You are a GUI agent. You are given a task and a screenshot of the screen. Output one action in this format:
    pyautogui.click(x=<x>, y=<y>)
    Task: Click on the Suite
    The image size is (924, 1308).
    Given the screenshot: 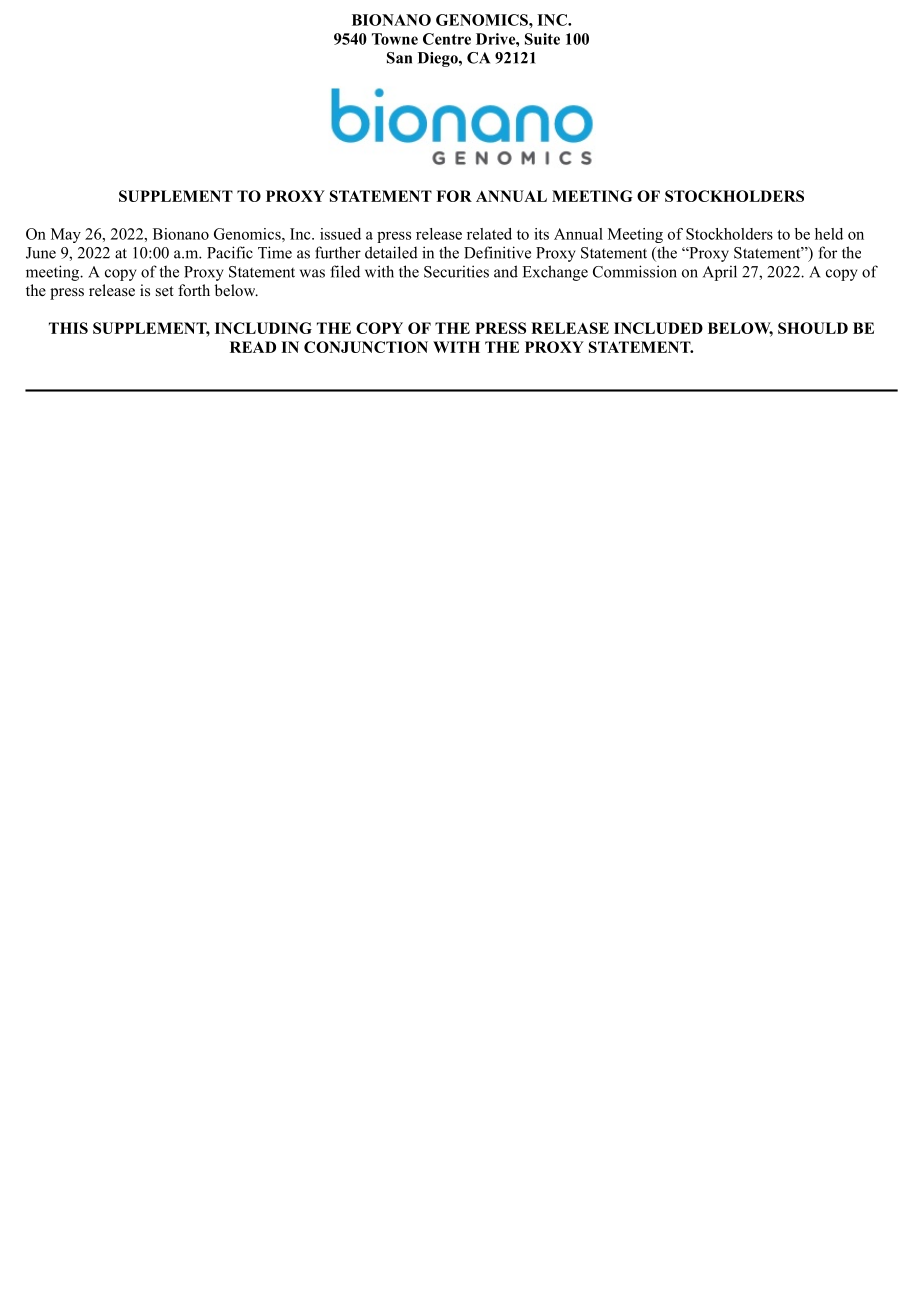 What is the action you would take?
    pyautogui.click(x=542, y=39)
